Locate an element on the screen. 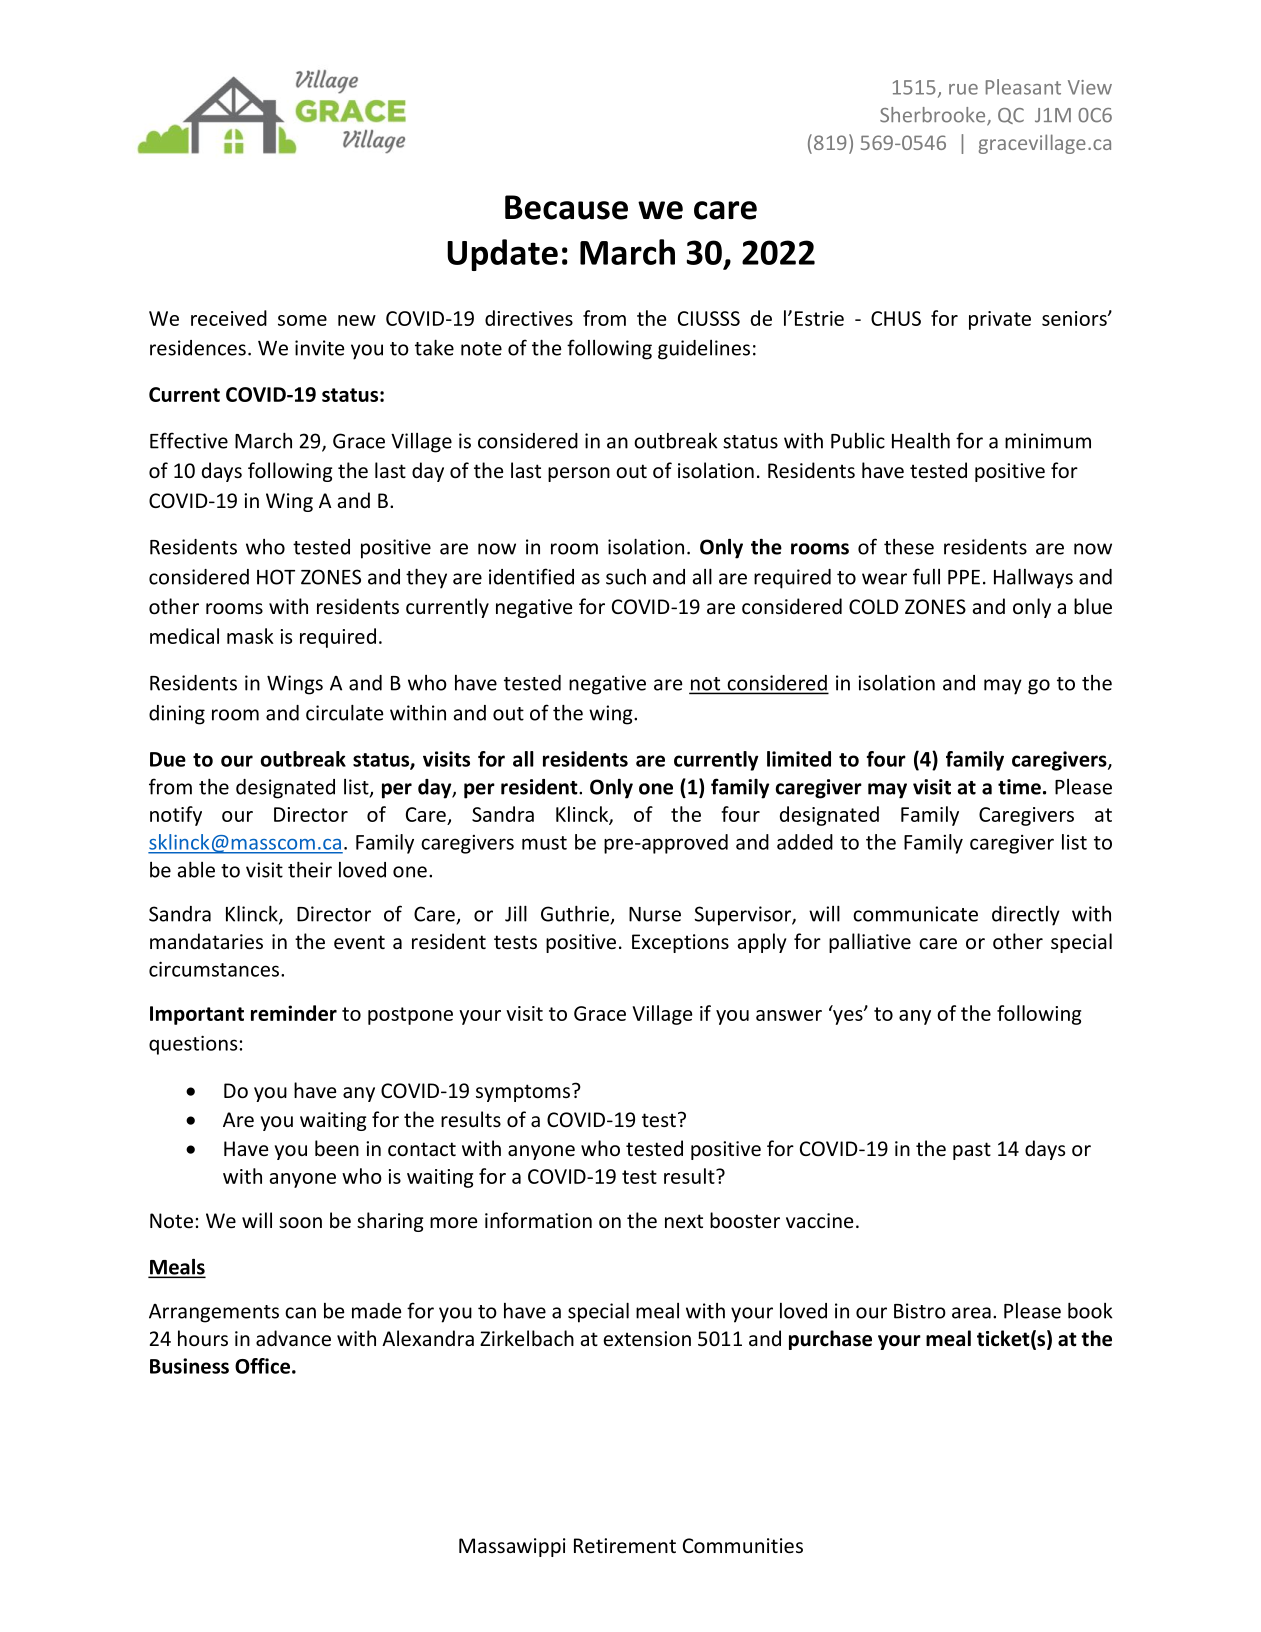 The width and height of the screenshot is (1261, 1632). next is located at coordinates (684, 1221).
